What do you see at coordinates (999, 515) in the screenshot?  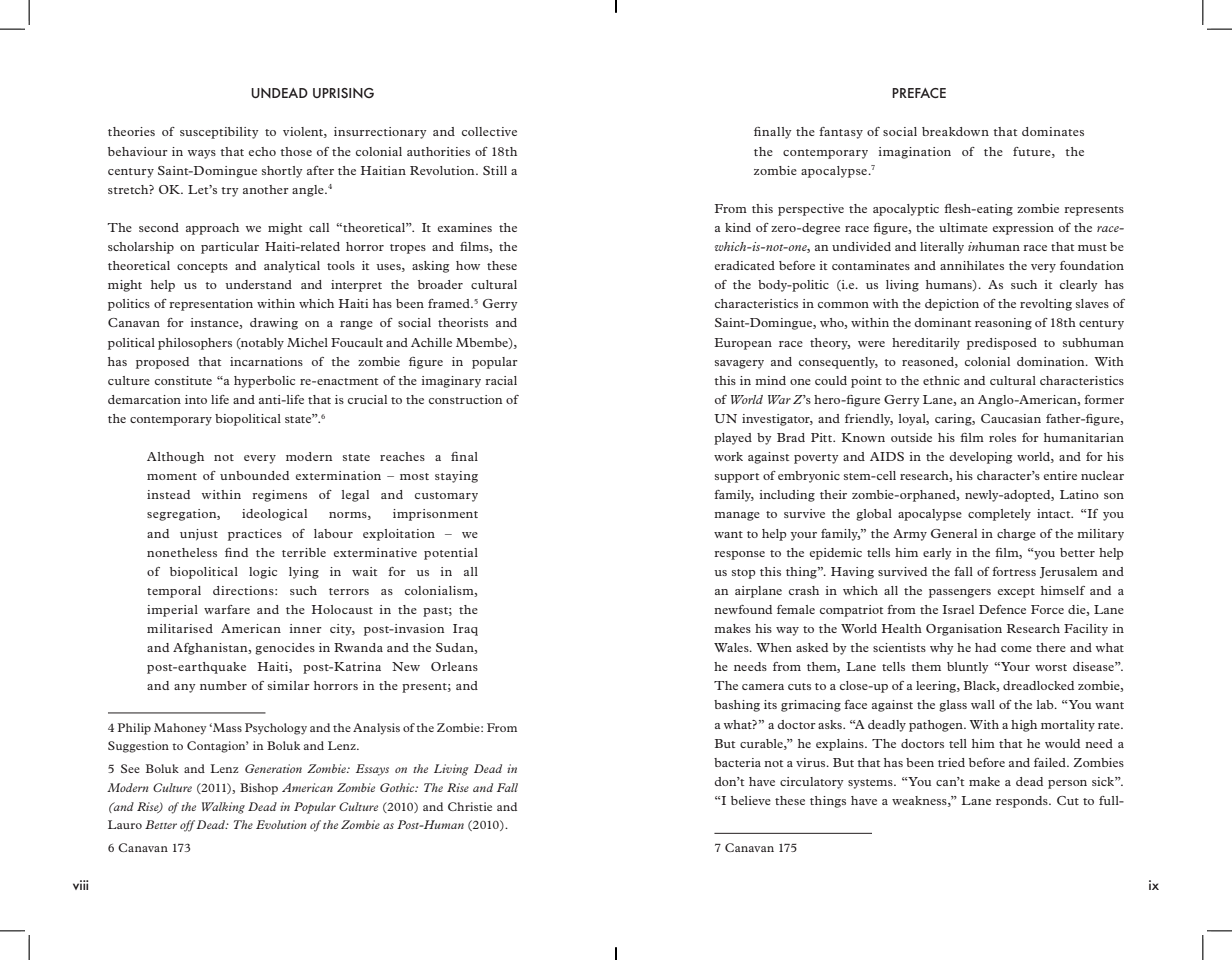 I see `completely` at bounding box center [999, 515].
